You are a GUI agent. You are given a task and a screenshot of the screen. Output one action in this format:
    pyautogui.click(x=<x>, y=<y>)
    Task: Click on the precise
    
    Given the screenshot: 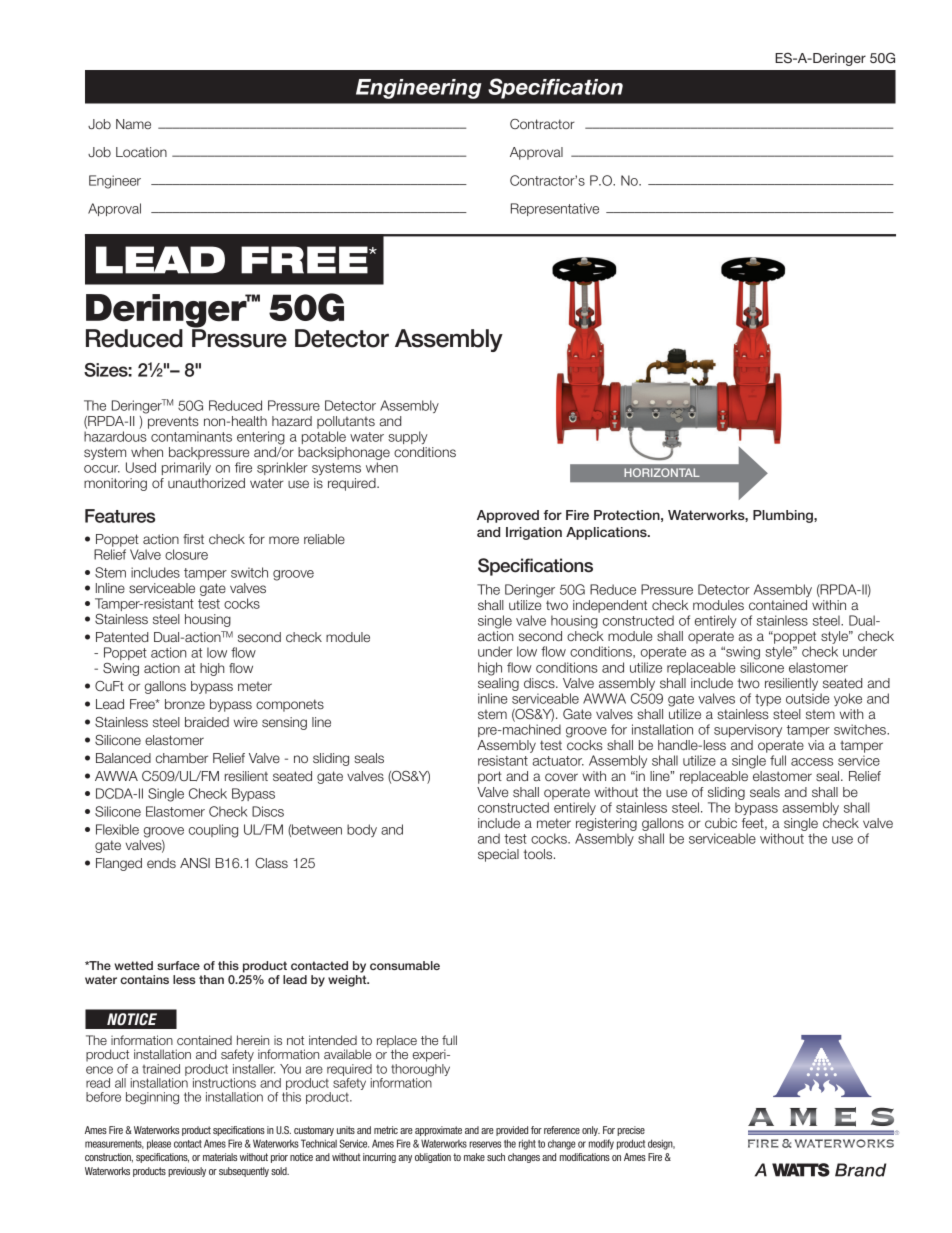 What is the action you would take?
    pyautogui.click(x=631, y=1131)
